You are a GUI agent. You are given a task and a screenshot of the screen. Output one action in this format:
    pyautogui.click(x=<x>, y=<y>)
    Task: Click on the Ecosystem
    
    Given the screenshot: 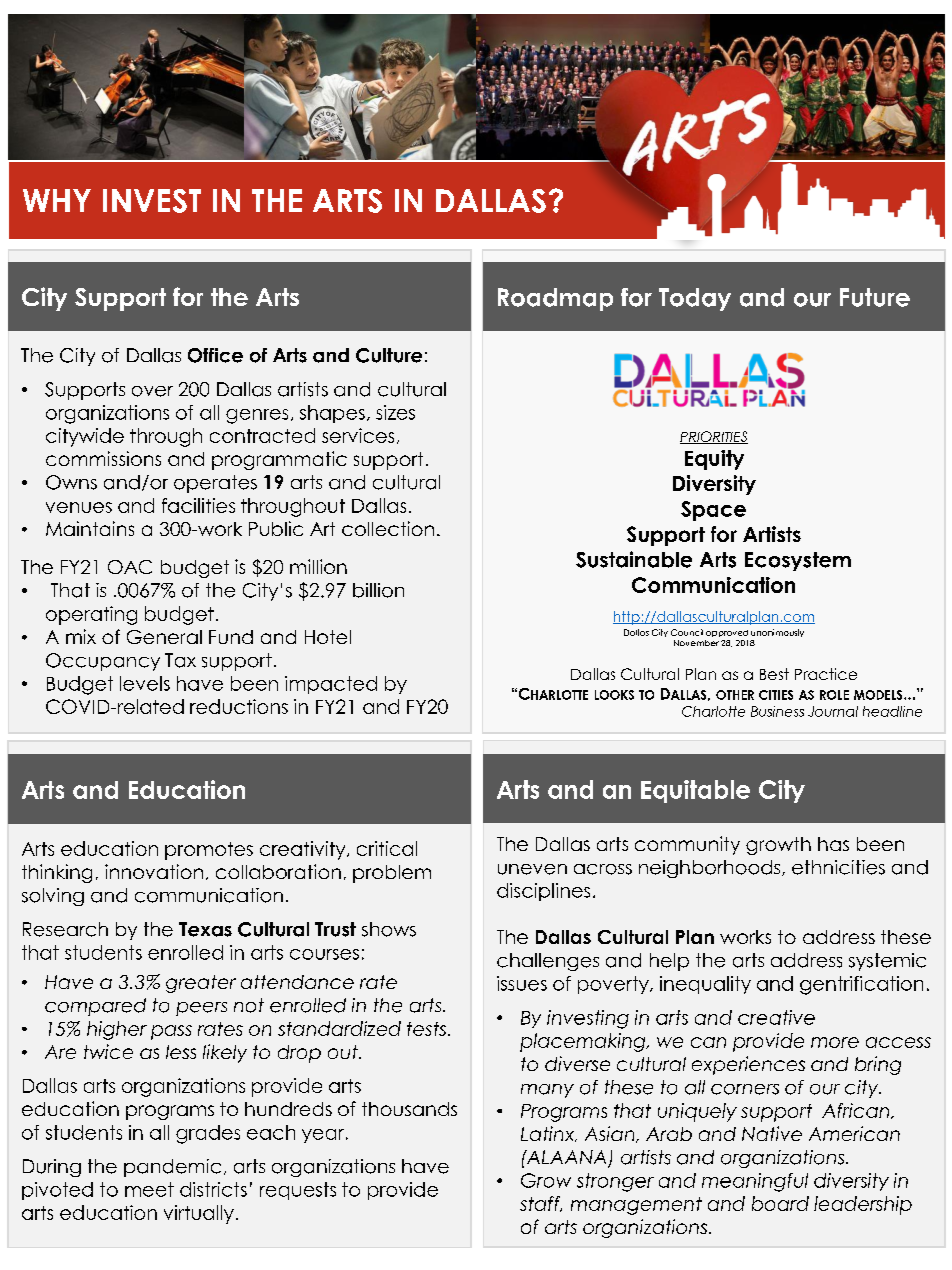 What is the action you would take?
    pyautogui.click(x=798, y=561)
